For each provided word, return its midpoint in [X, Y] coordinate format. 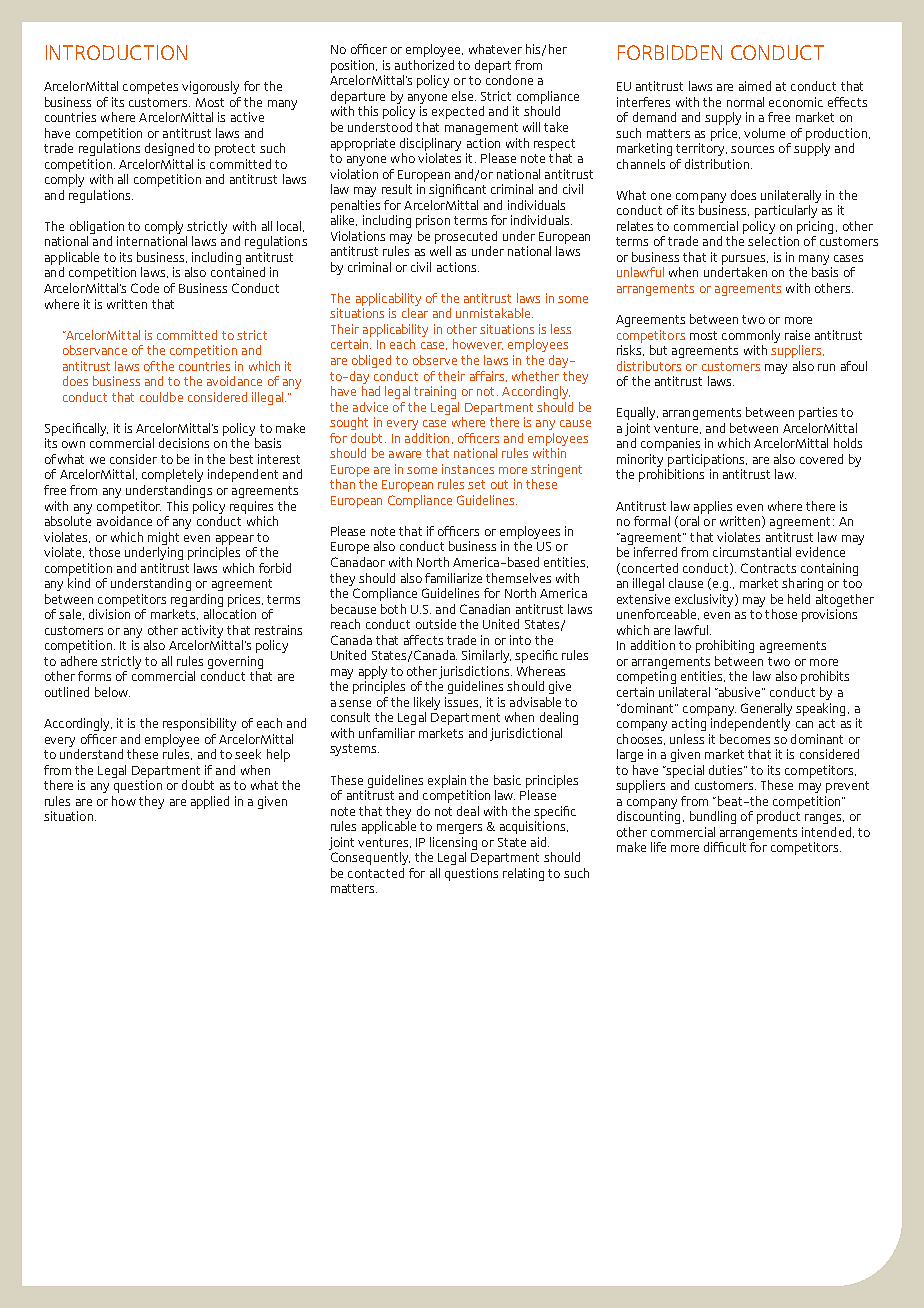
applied [210, 802]
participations [707, 460]
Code [145, 288]
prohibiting [725, 646]
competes [150, 88]
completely [172, 475]
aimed [755, 86]
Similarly [486, 656]
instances [468, 469]
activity [202, 631]
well [440, 251]
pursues [745, 260]
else [464, 96]
